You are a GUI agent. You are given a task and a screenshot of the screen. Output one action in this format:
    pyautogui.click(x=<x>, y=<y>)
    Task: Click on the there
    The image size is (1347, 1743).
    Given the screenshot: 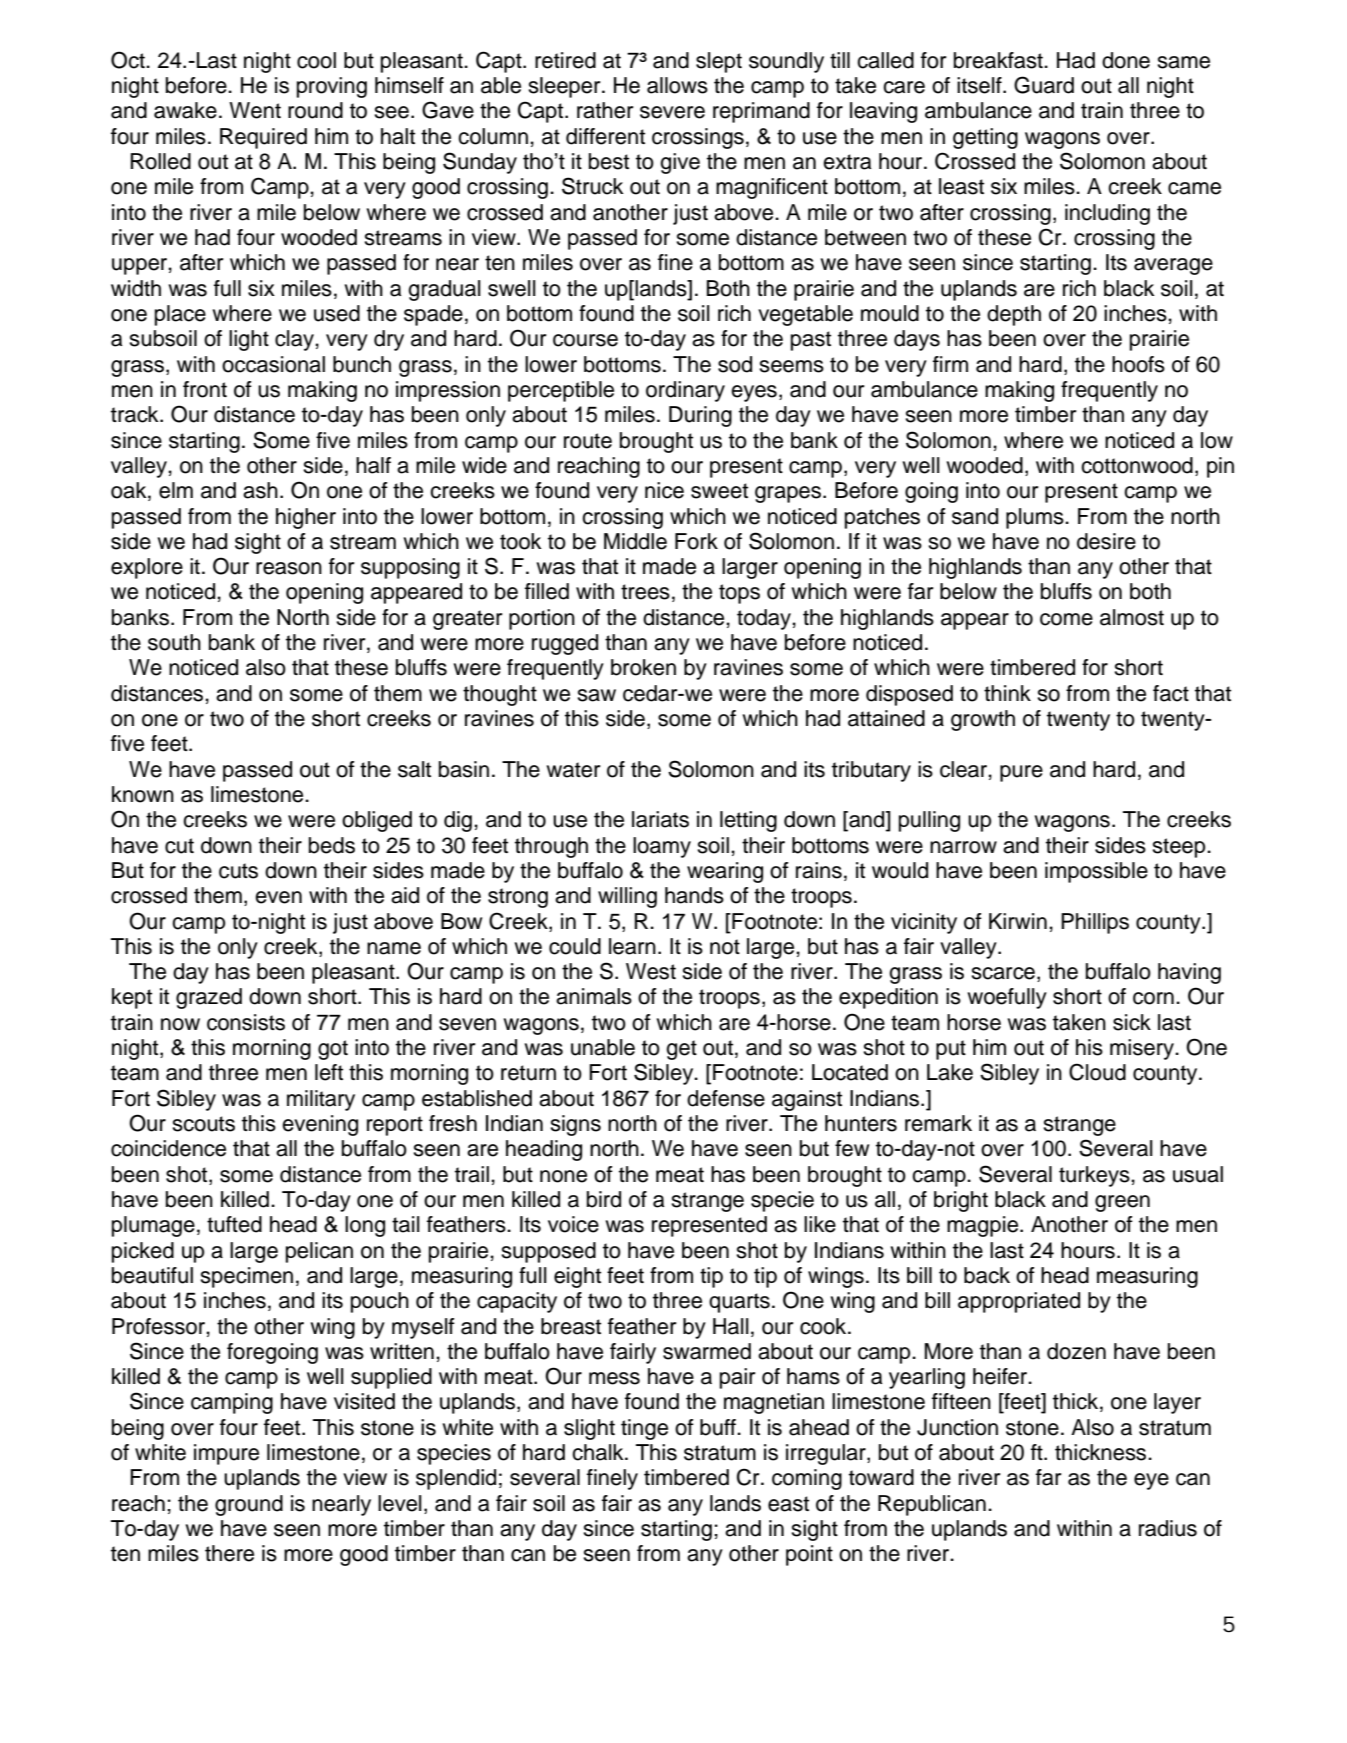 What is the action you would take?
    pyautogui.click(x=229, y=1553)
